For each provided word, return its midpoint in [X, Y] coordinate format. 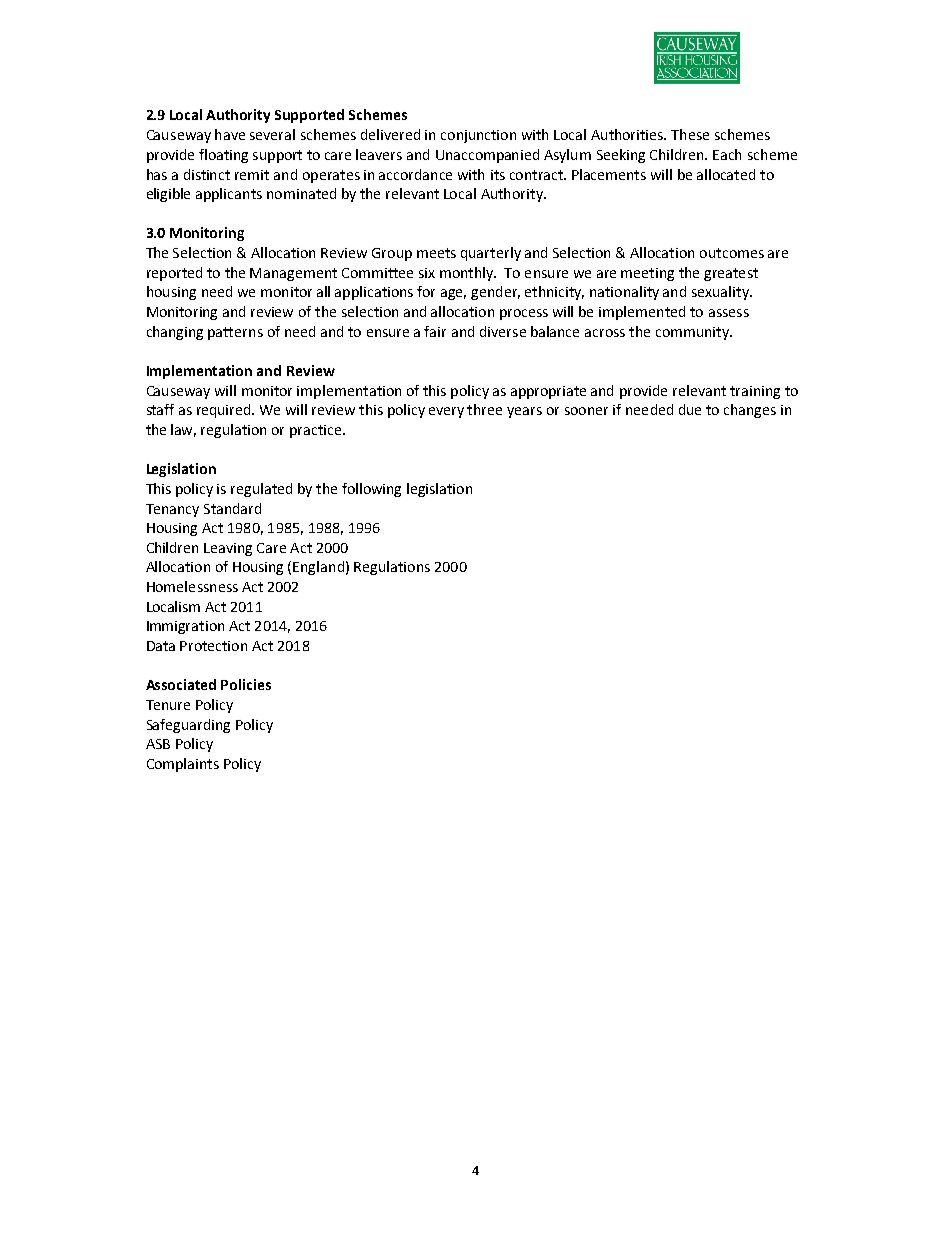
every [446, 412]
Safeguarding [188, 726]
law [183, 430]
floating [223, 156]
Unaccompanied [487, 156]
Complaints [183, 765]
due [690, 409]
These [690, 134]
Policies [246, 684]
